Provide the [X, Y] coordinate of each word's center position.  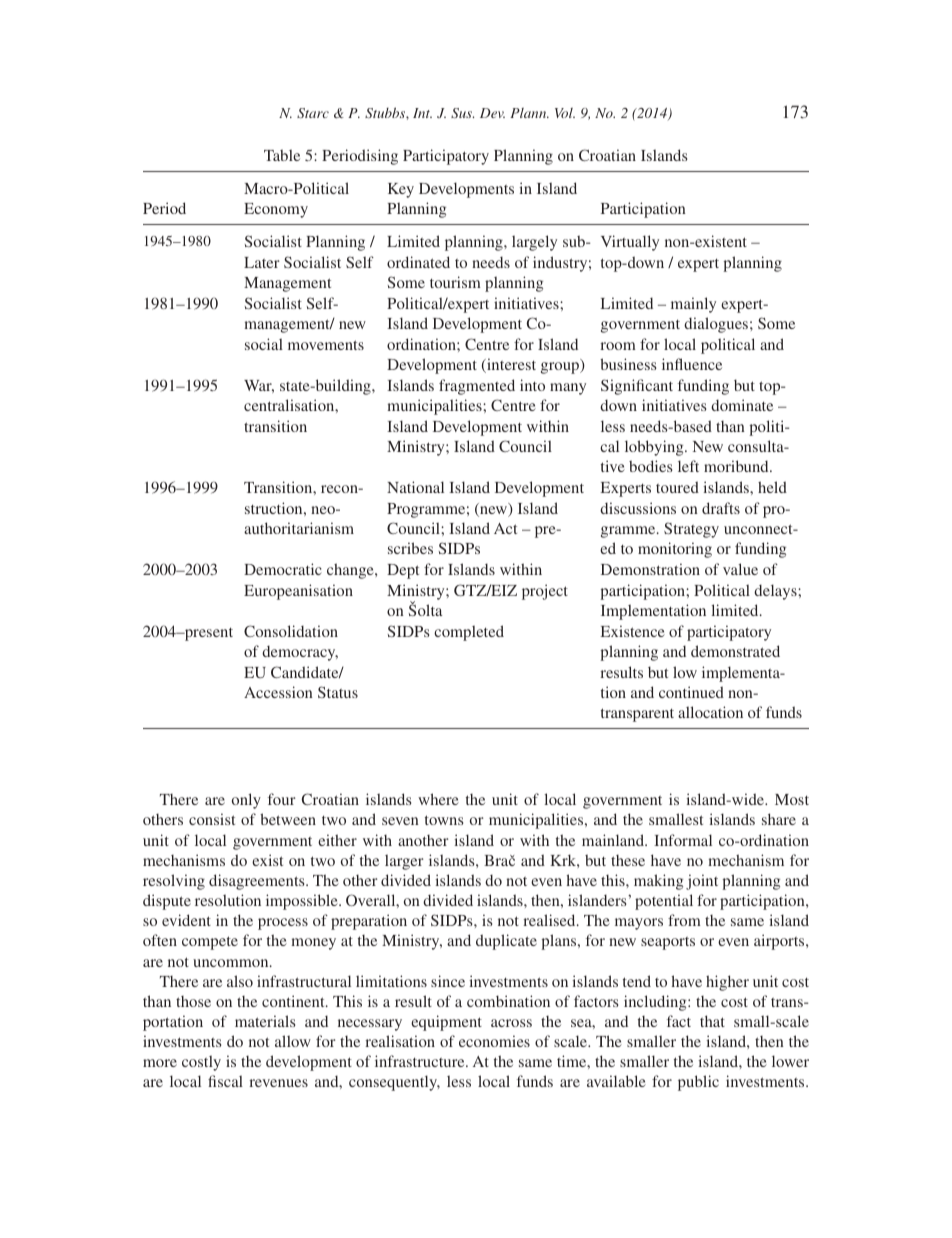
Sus [462, 113]
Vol [565, 113]
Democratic [283, 569]
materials [265, 1021]
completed [469, 633]
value [740, 569]
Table [282, 155]
